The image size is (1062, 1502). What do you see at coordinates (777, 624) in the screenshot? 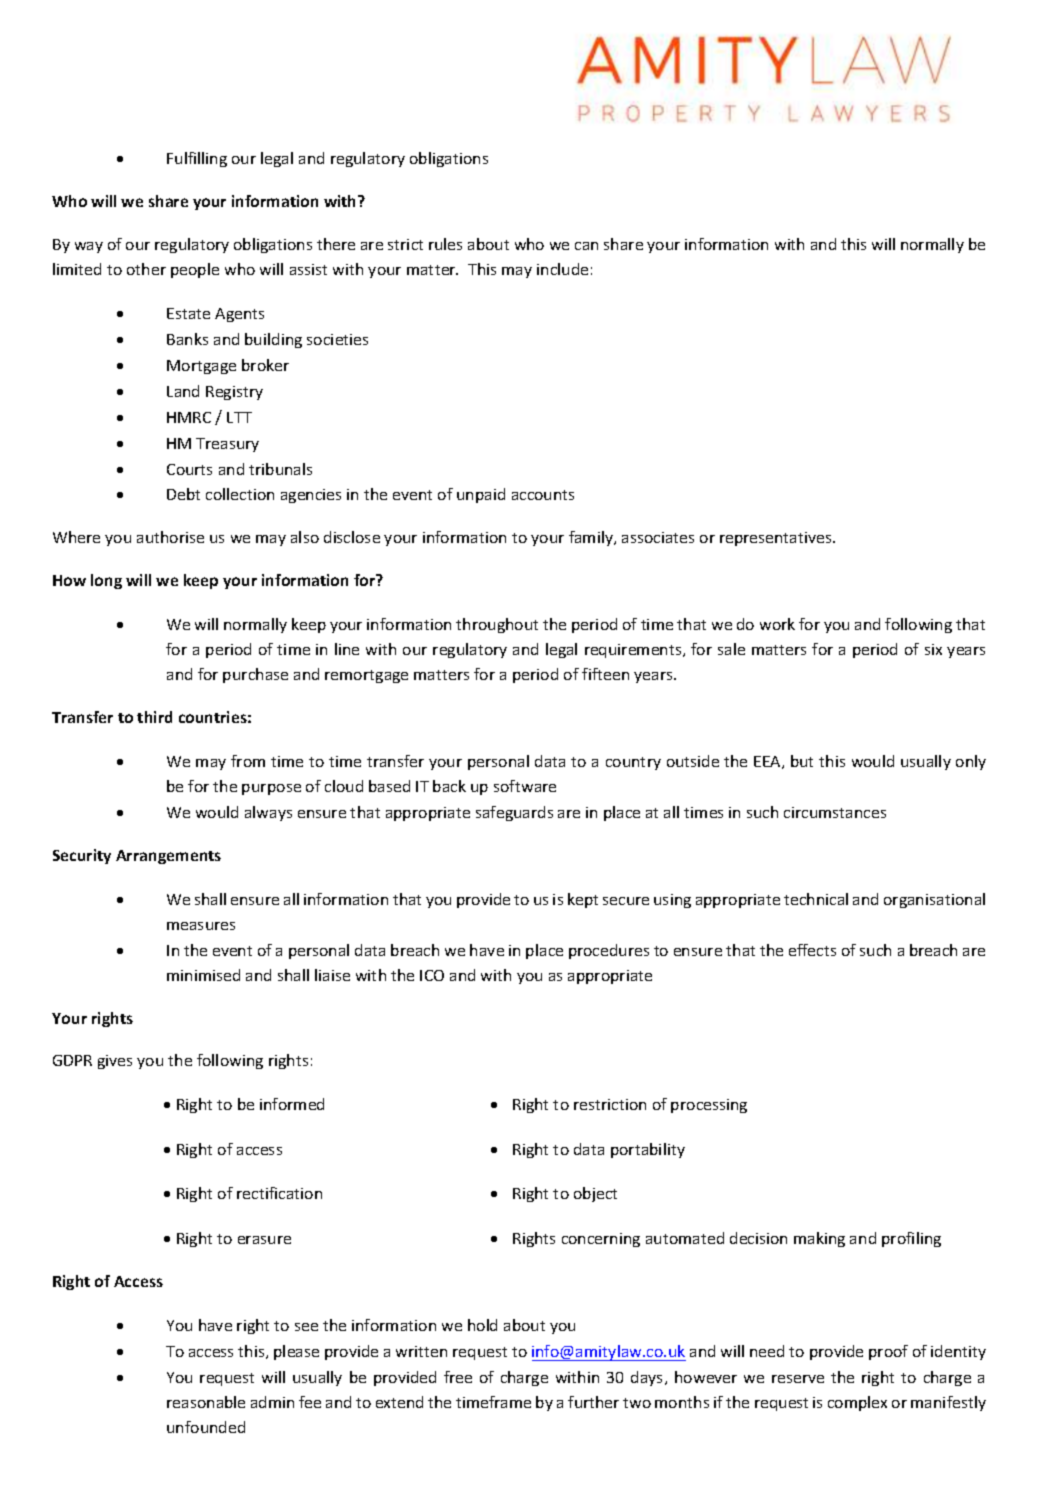
I see `work` at bounding box center [777, 624].
